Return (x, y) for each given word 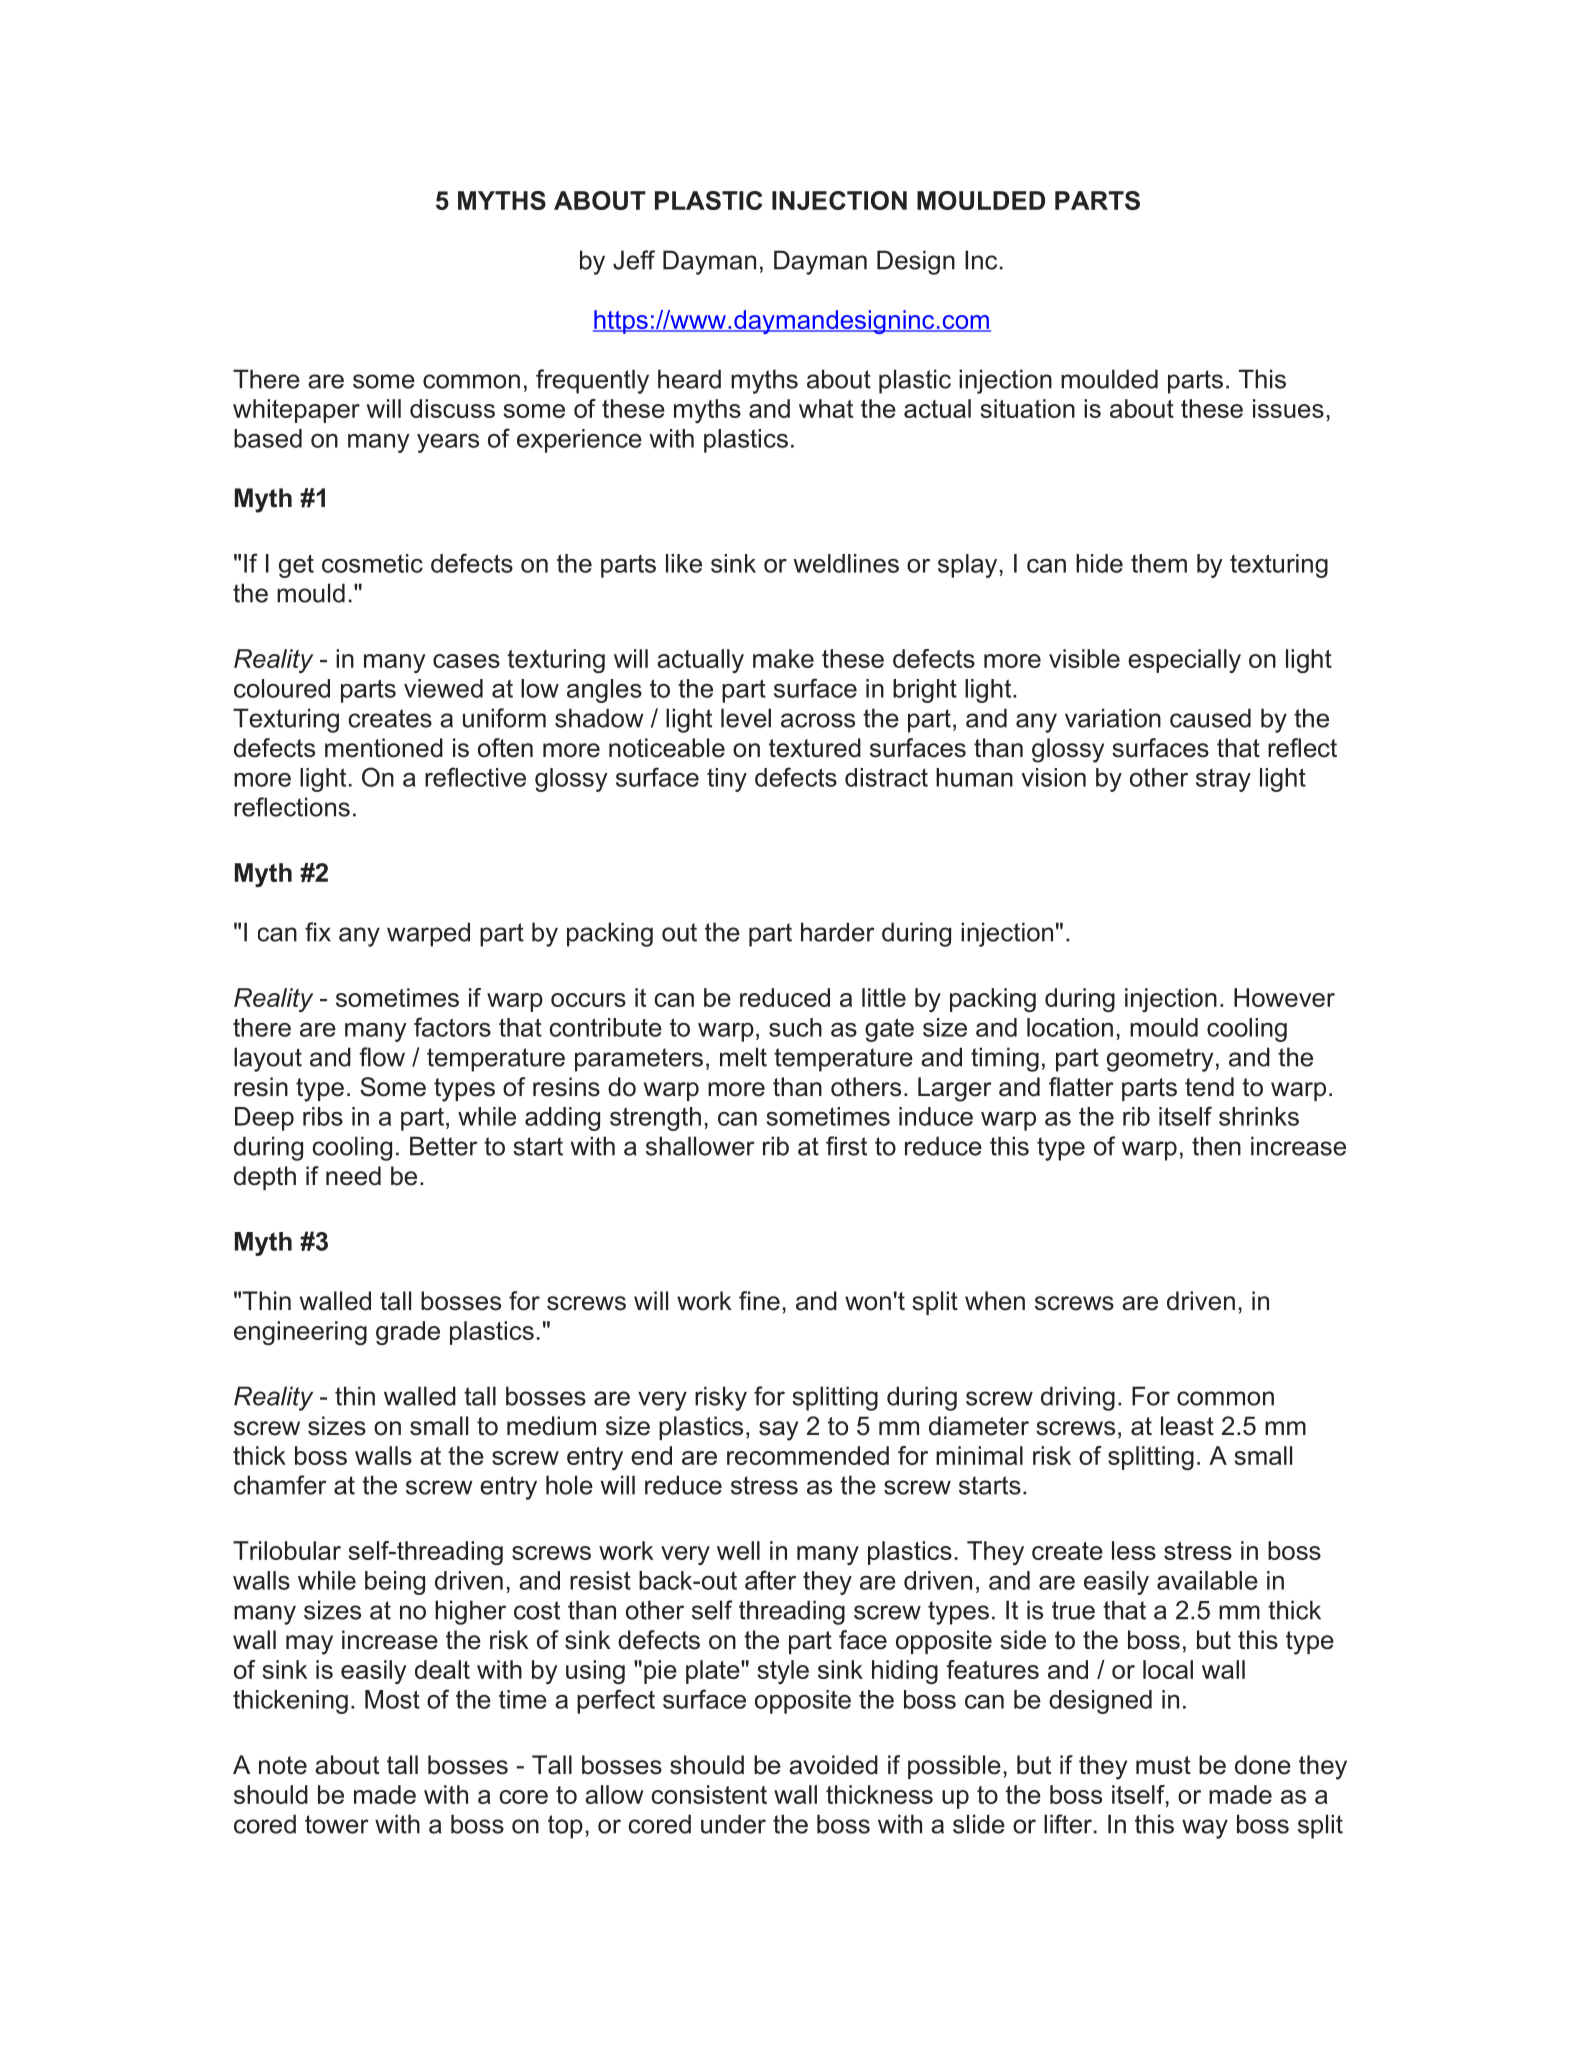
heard (689, 379)
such (795, 1027)
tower (337, 1824)
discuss (452, 408)
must (1163, 1765)
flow (382, 1057)
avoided (833, 1765)
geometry (1160, 1060)
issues (1288, 408)
